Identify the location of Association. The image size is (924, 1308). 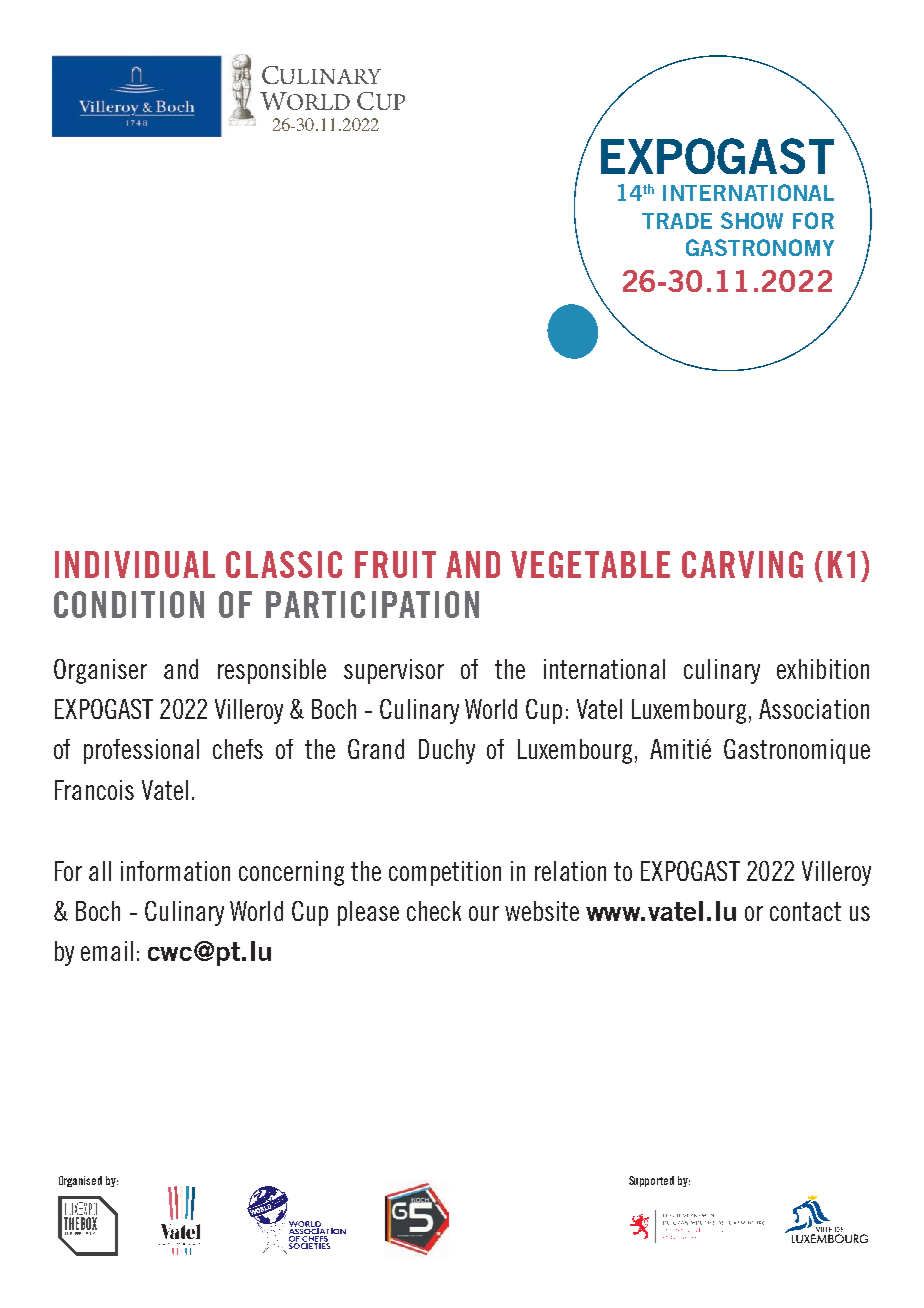
(814, 709).
